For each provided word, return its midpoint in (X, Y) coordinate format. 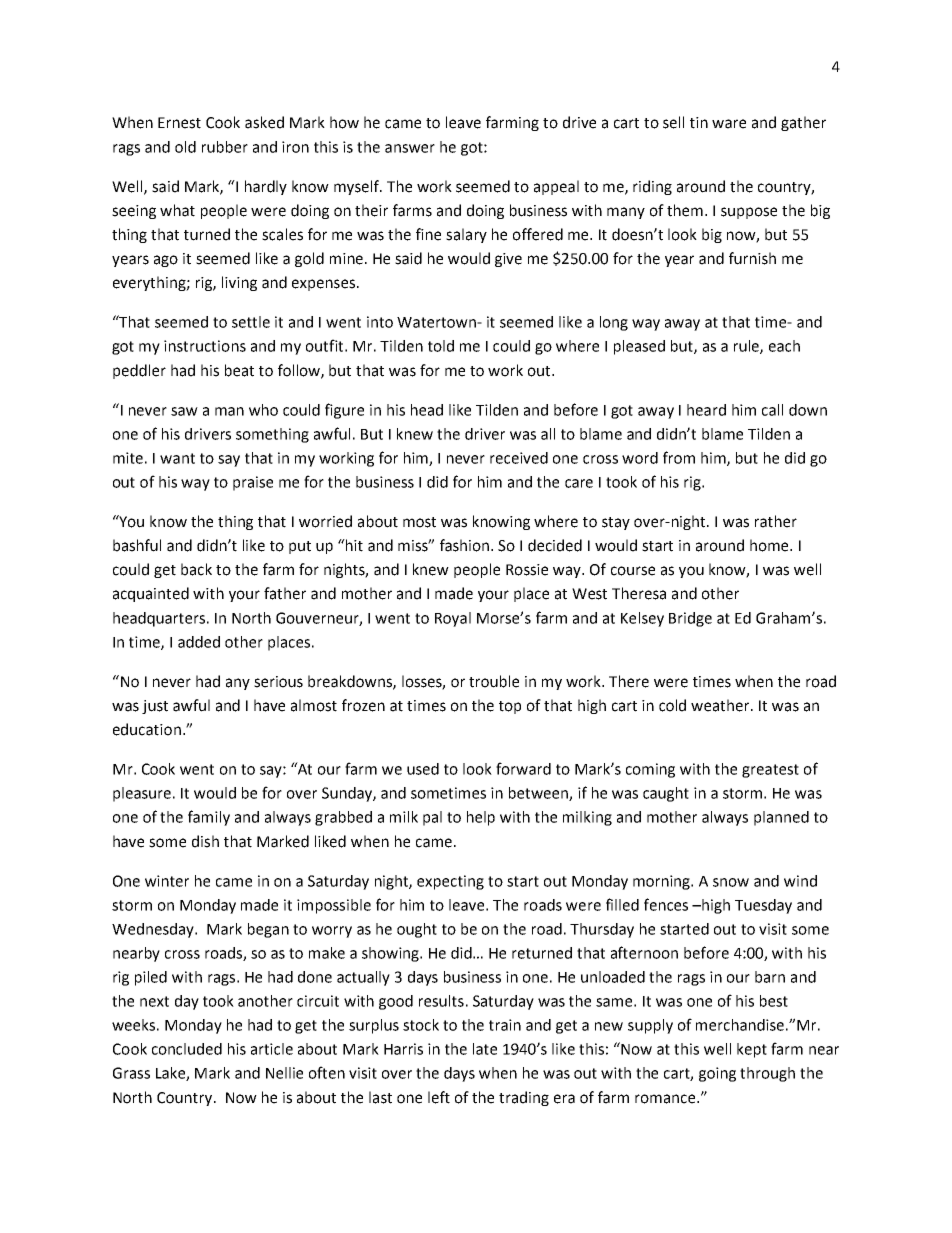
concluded (187, 1049)
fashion (466, 545)
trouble (494, 681)
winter (167, 881)
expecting (450, 882)
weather (721, 705)
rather (776, 521)
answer (410, 148)
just (155, 707)
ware (729, 124)
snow (731, 882)
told (441, 346)
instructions (205, 346)
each (784, 346)
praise (253, 483)
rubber (225, 147)
